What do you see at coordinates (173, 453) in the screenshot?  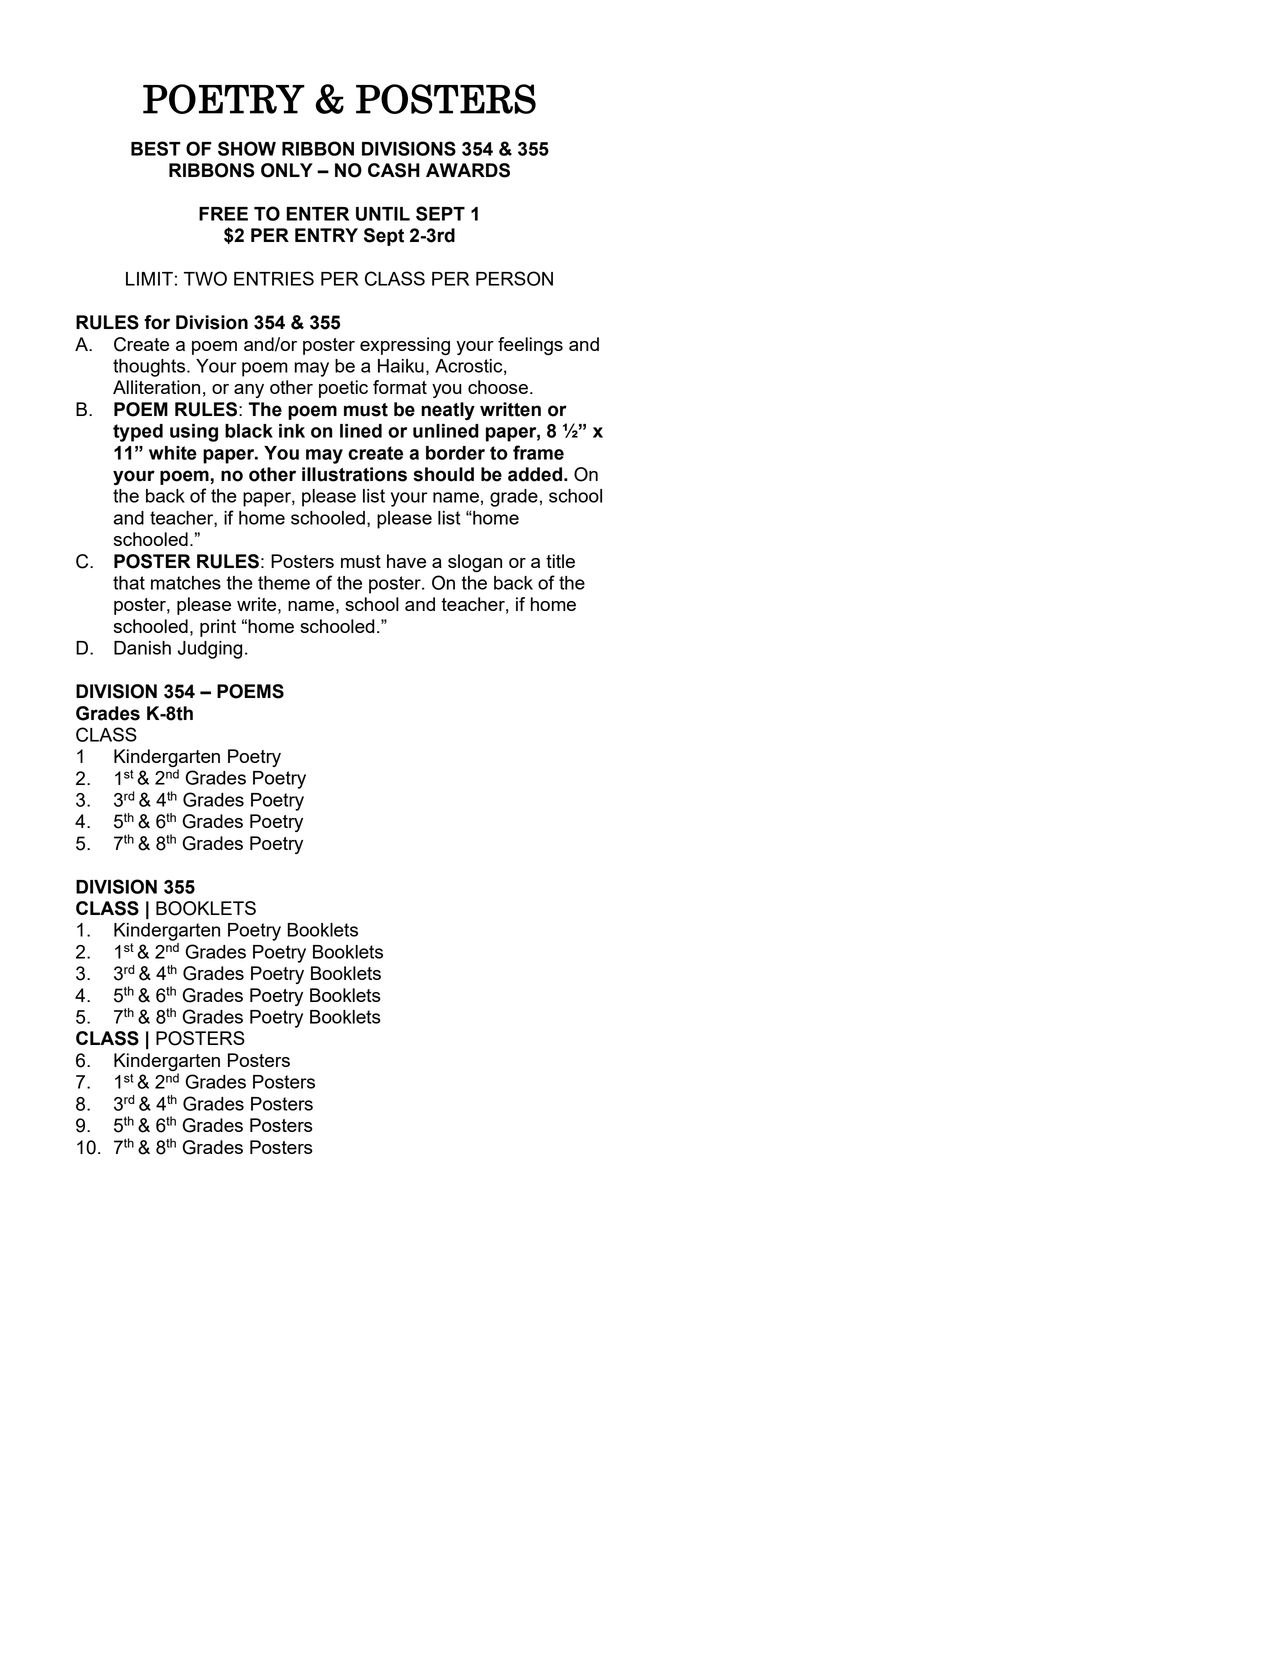 I see `white` at bounding box center [173, 453].
